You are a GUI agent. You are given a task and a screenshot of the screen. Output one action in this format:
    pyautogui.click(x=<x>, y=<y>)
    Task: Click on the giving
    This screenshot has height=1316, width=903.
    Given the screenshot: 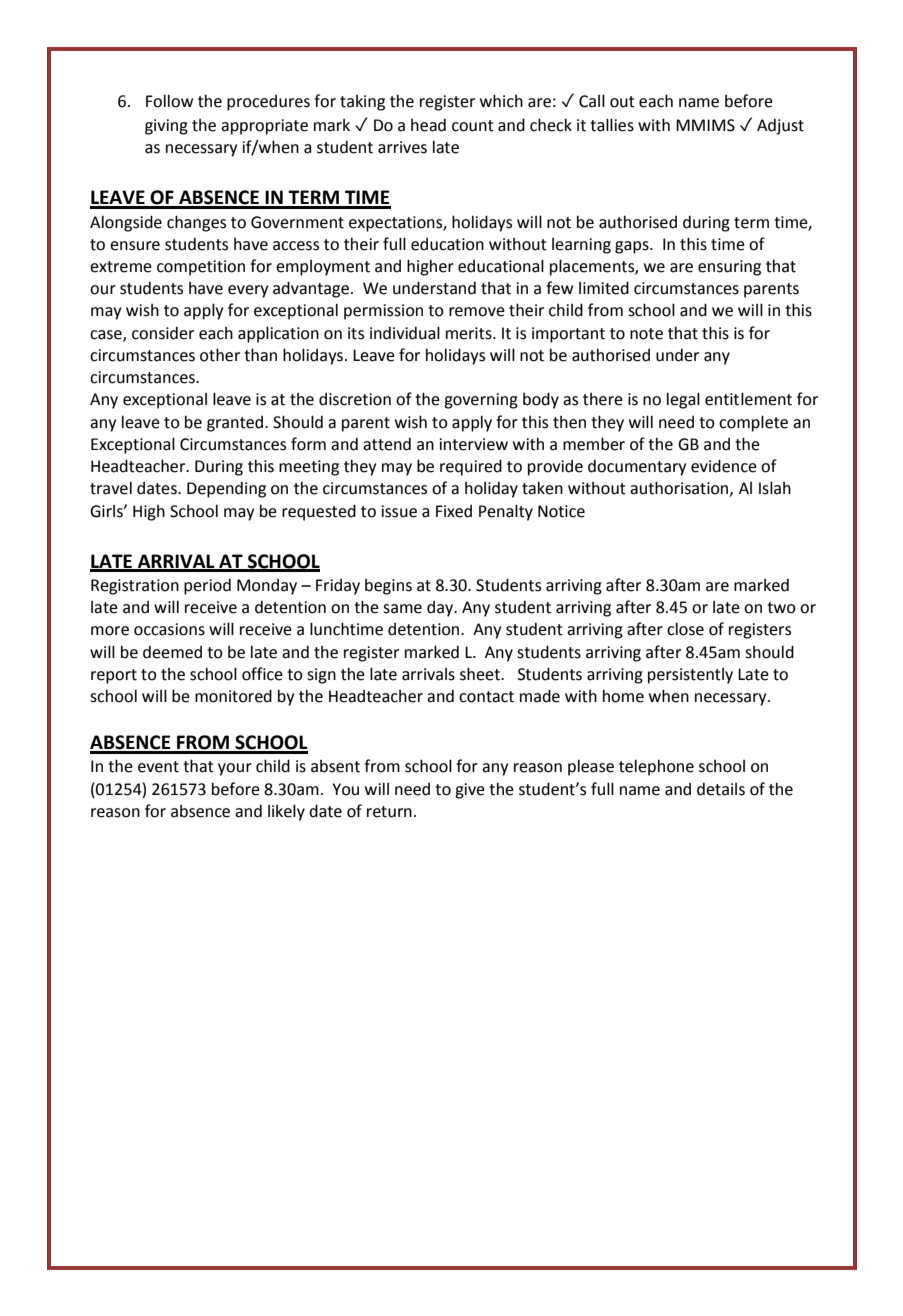 What is the action you would take?
    pyautogui.click(x=166, y=127)
